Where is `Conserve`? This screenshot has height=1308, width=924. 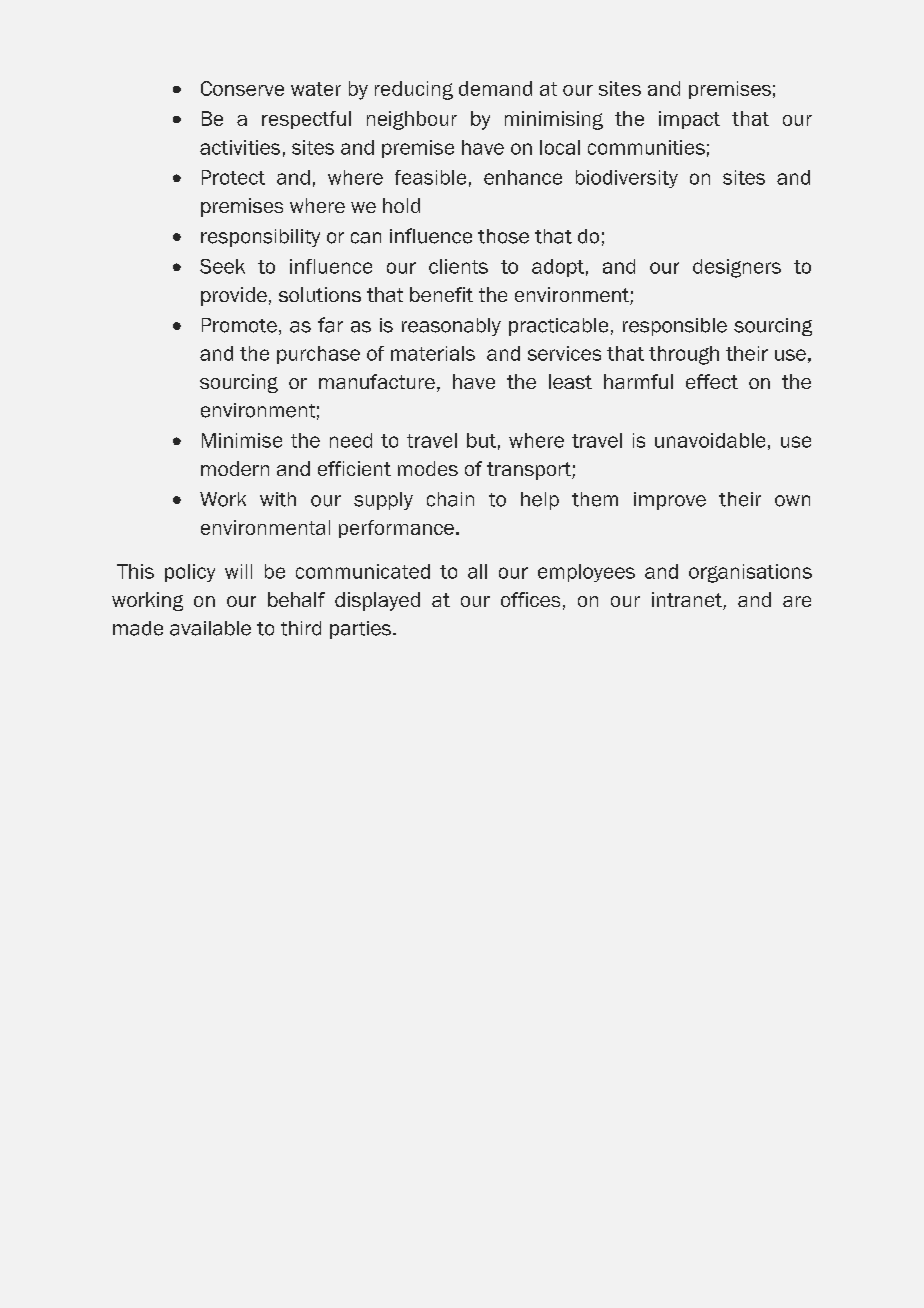 Conserve is located at coordinates (242, 88).
